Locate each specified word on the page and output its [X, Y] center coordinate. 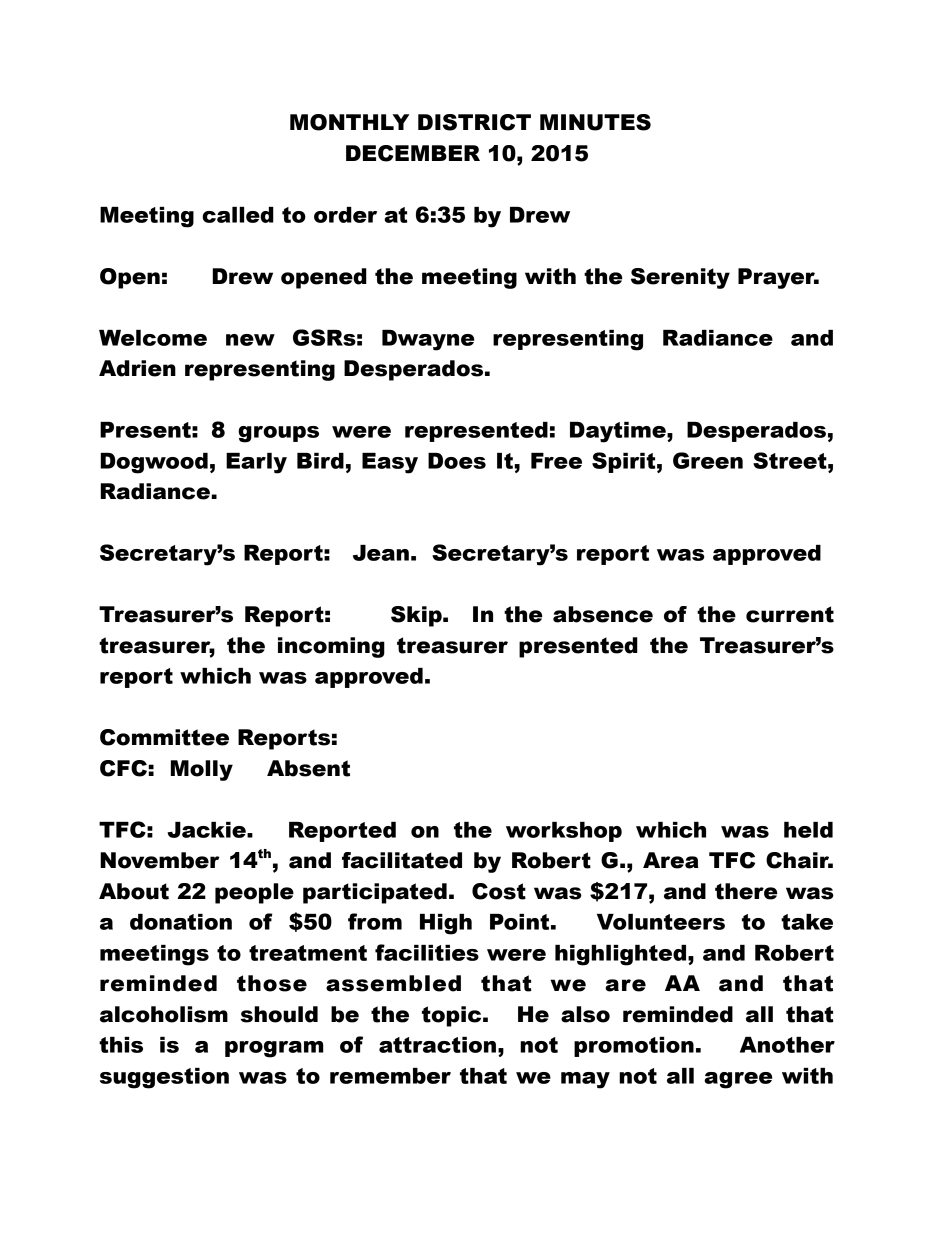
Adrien [137, 368]
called [238, 215]
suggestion [164, 1078]
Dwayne [428, 340]
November [160, 860]
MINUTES [595, 122]
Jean [381, 553]
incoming [331, 647]
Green [708, 460]
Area [671, 860]
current [790, 614]
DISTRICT [474, 122]
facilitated [402, 860]
